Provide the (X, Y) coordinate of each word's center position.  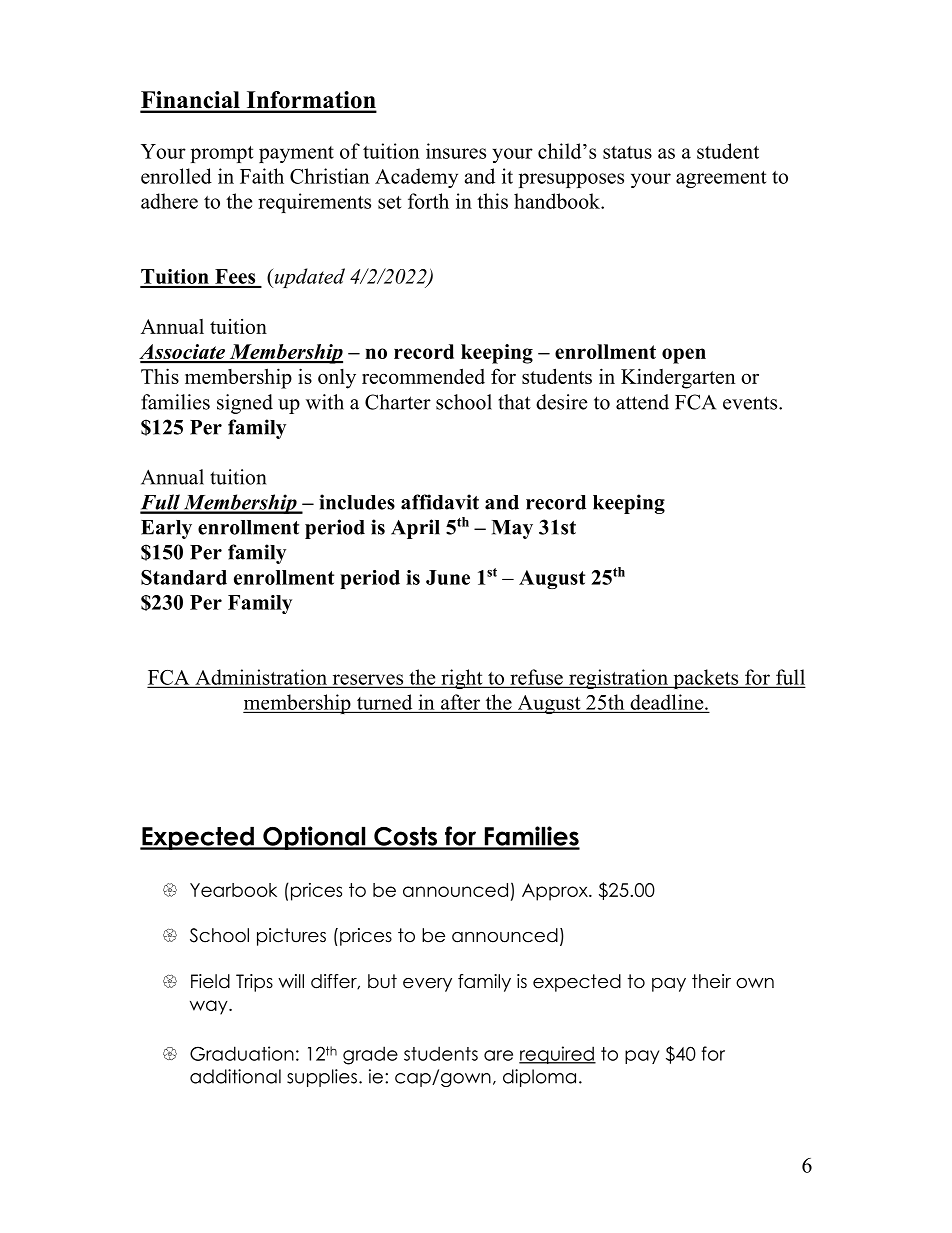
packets (706, 679)
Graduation (242, 1053)
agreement (721, 179)
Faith (262, 176)
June (448, 577)
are (498, 1055)
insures (456, 151)
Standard (184, 577)
